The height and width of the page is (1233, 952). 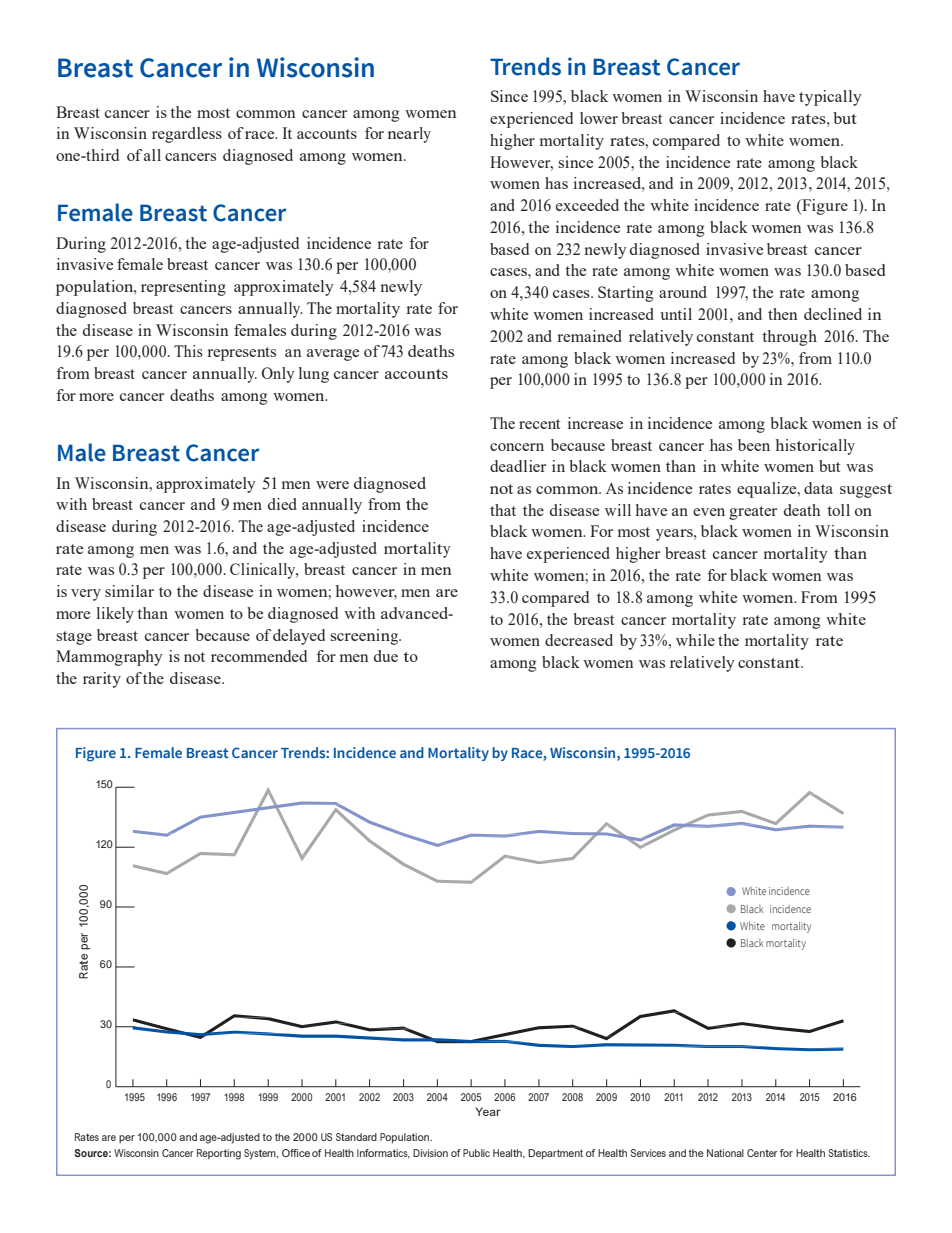 I want to click on likely, so click(x=115, y=615).
